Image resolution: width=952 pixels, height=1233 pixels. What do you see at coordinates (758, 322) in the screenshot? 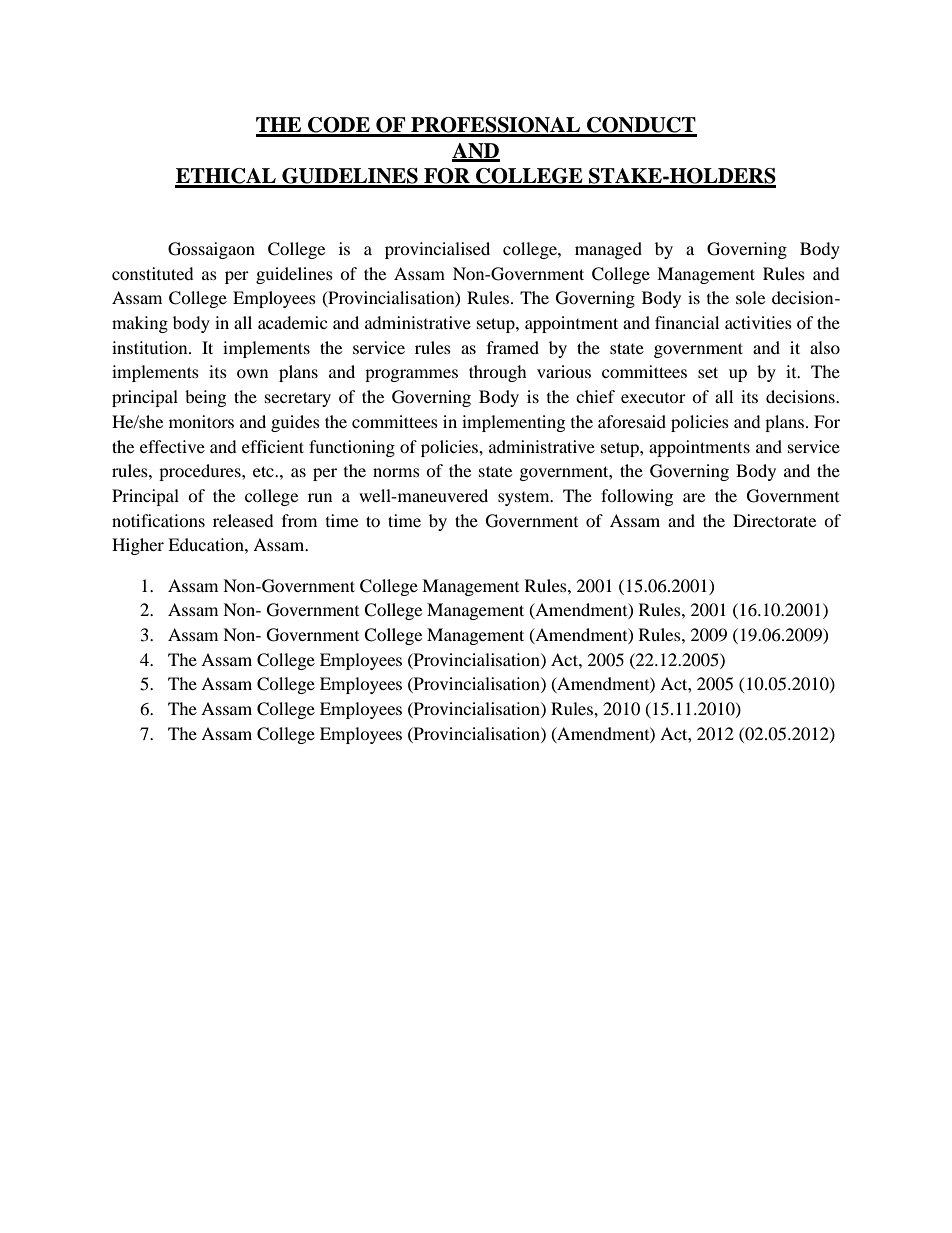
I see `activities` at bounding box center [758, 322].
